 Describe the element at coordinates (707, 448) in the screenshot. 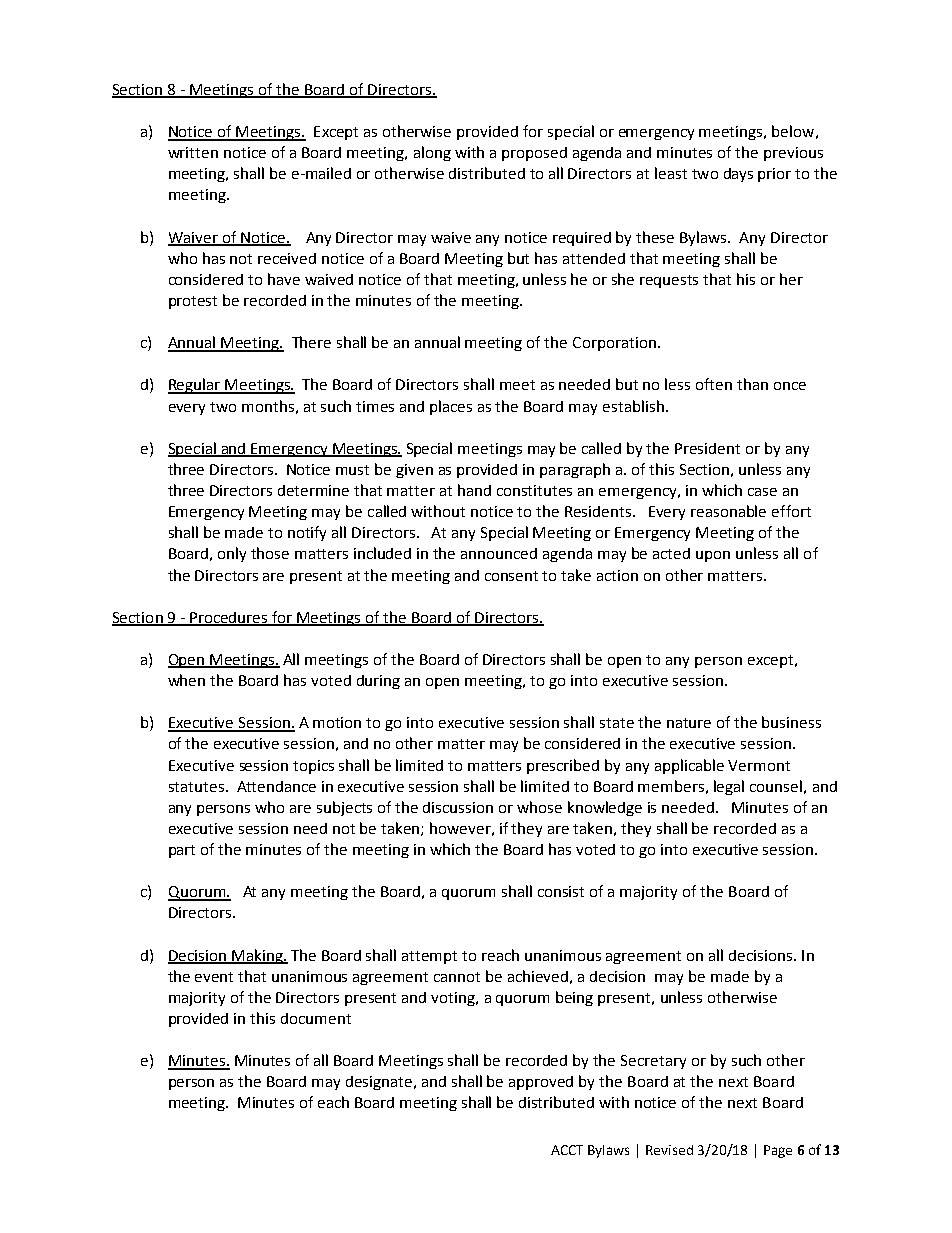

I see `President` at that location.
